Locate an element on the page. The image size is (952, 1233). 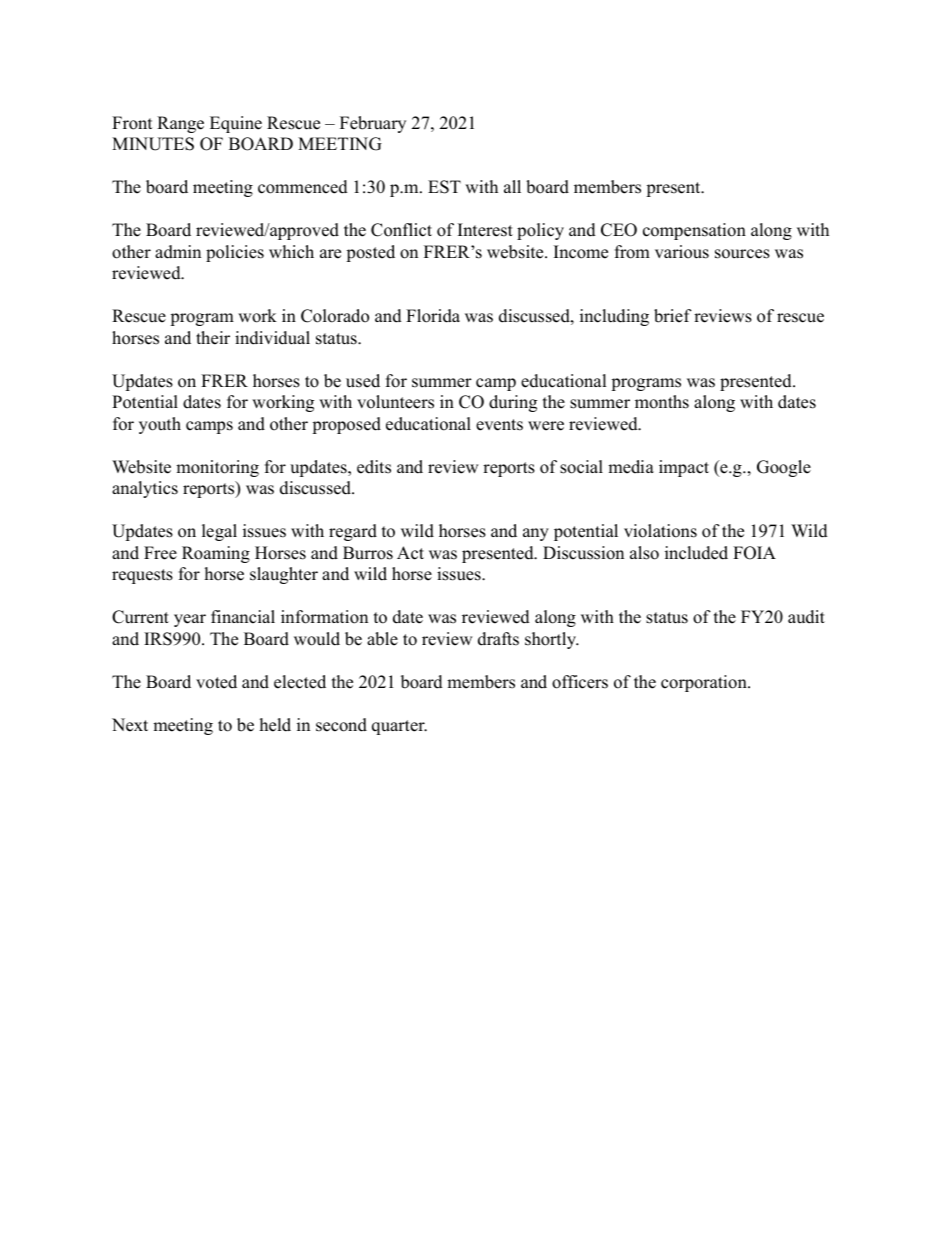
voted is located at coordinates (216, 682).
